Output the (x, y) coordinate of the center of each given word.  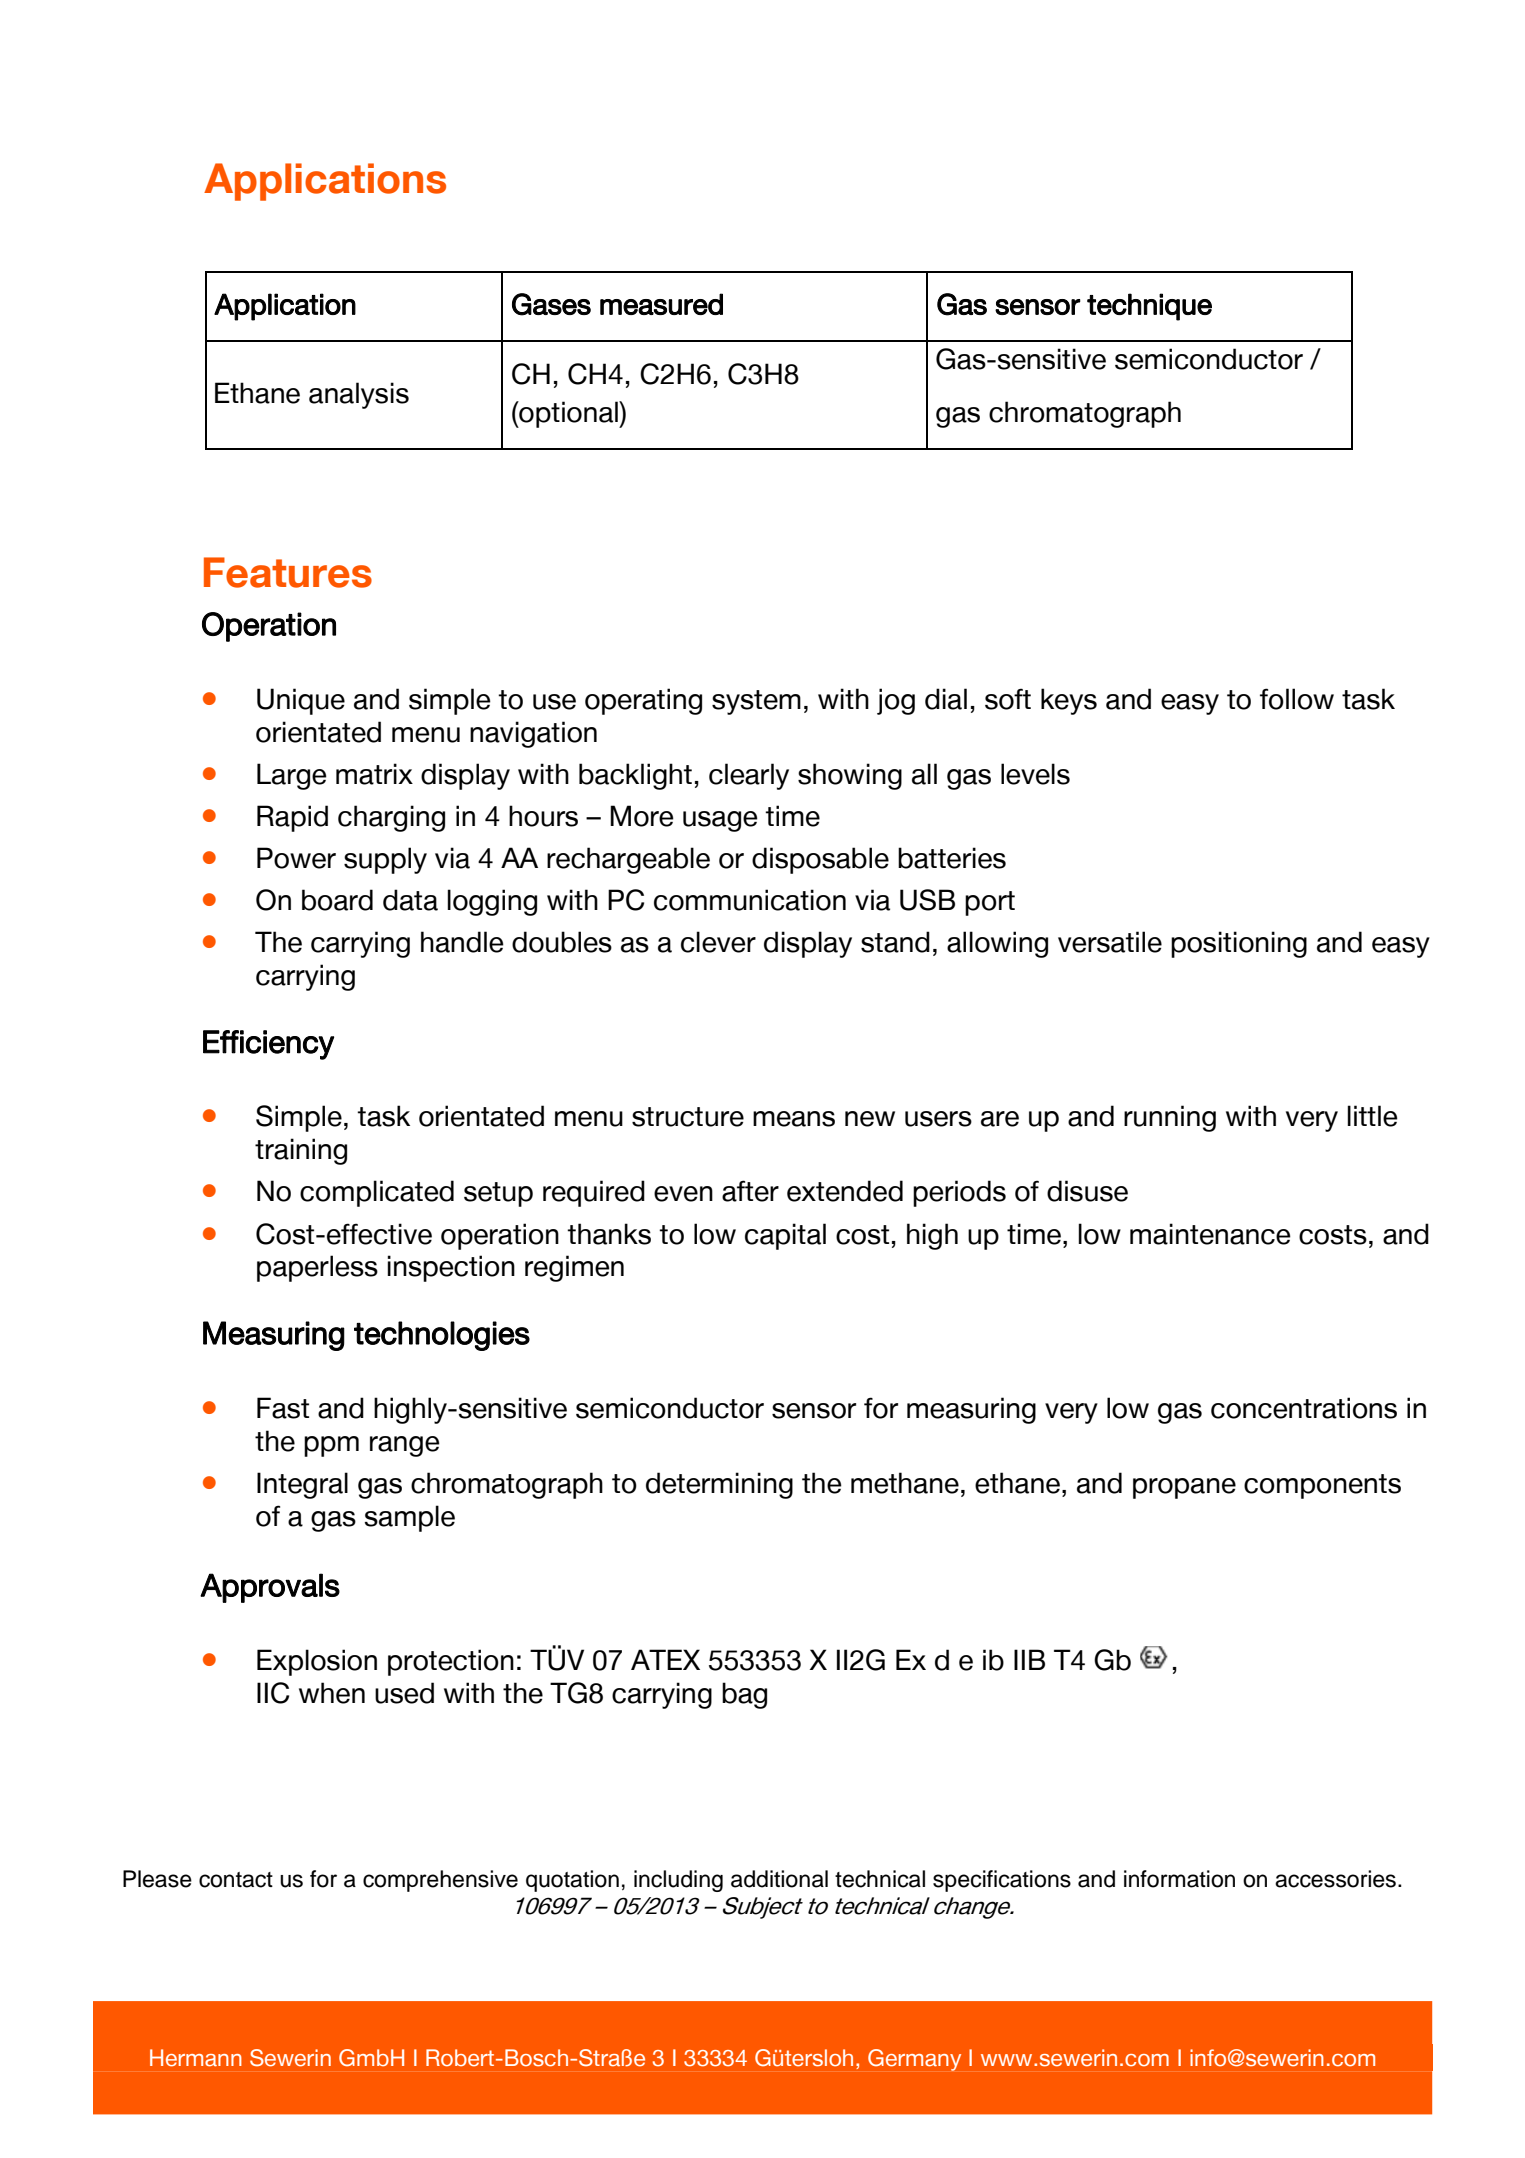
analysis (359, 395)
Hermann (196, 2058)
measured (661, 304)
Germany (914, 2060)
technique (1149, 307)
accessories (1335, 1879)
